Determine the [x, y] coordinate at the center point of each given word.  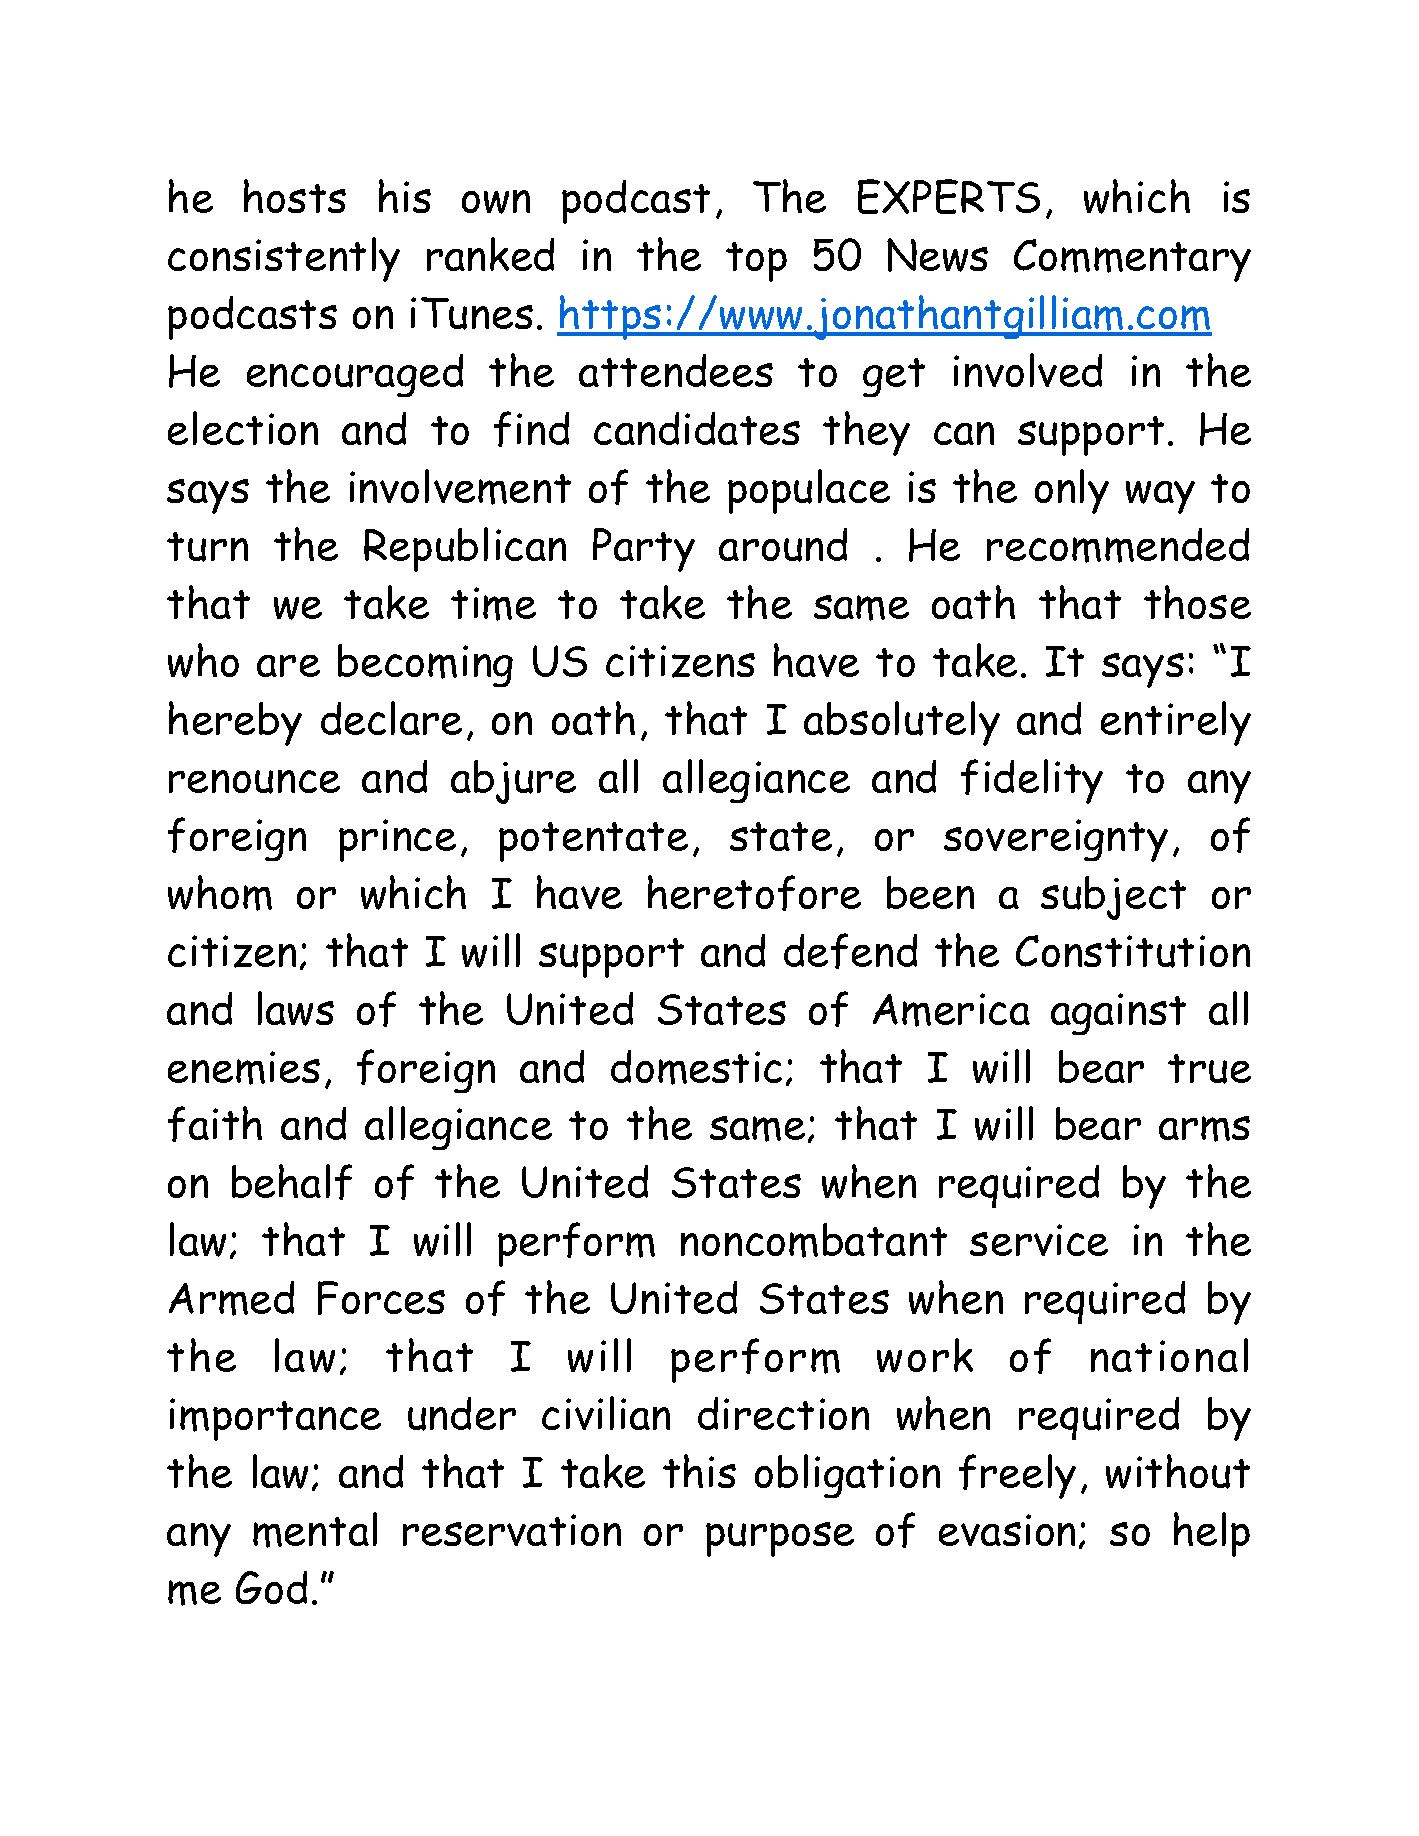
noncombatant [814, 1240]
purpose [780, 1539]
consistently [284, 259]
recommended [1118, 545]
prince [397, 840]
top [756, 262]
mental [315, 1530]
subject [1113, 898]
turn [207, 547]
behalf [292, 1182]
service [1039, 1240]
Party [644, 550]
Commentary [1132, 260]
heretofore [754, 893]
